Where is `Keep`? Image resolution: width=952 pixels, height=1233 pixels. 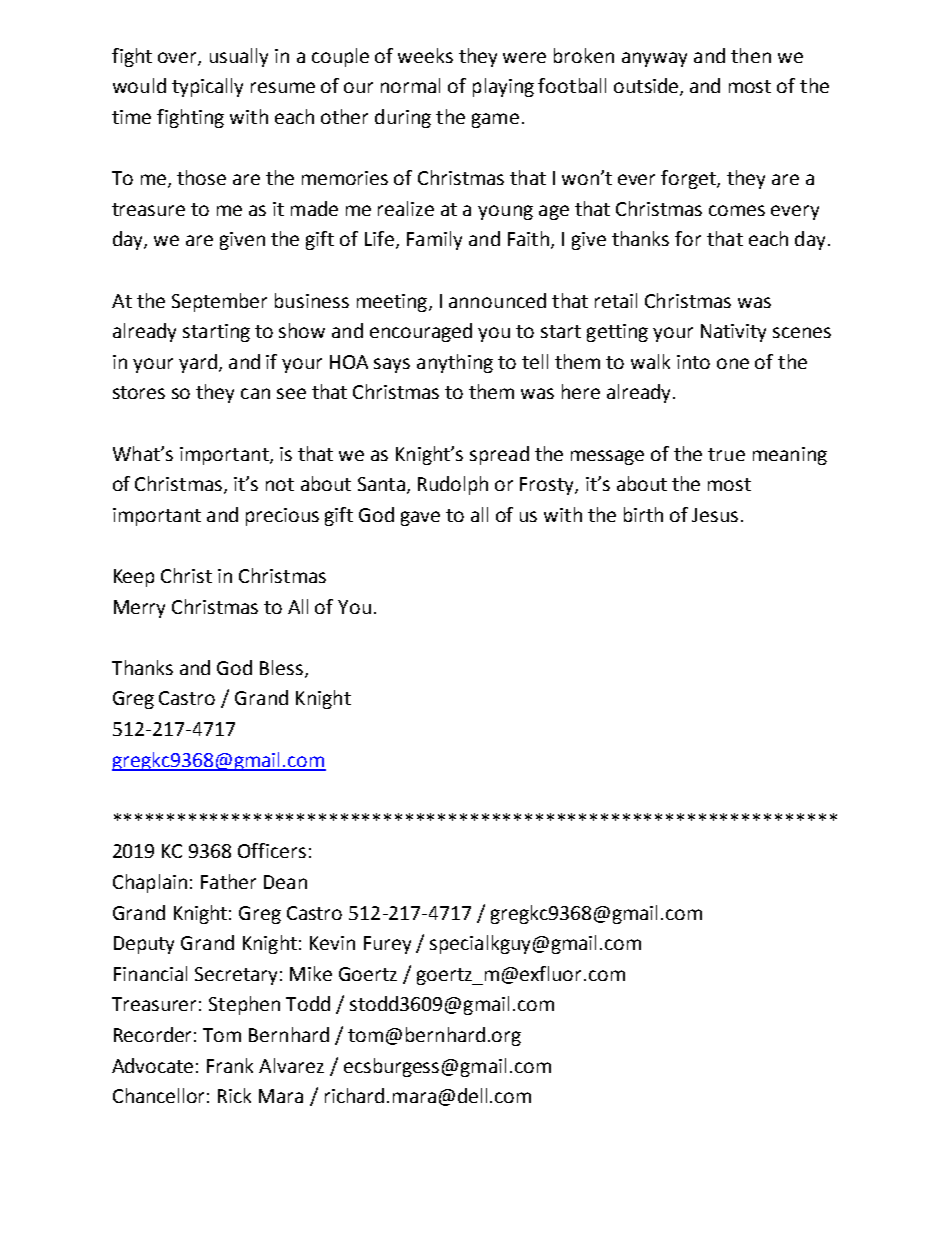
Keep is located at coordinates (134, 578).
